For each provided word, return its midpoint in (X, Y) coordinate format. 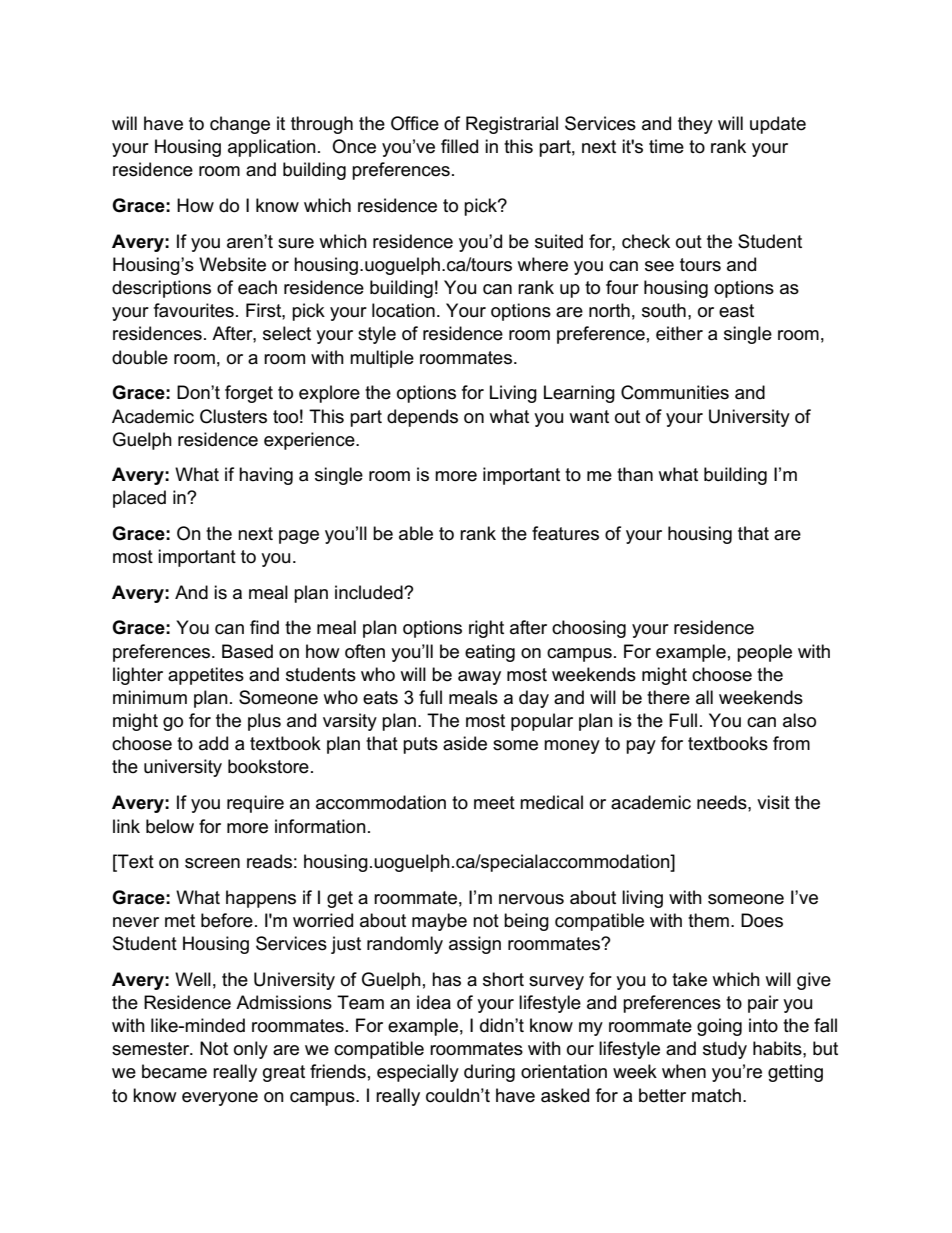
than (635, 474)
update (778, 125)
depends (422, 418)
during (489, 1073)
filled (459, 146)
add (213, 743)
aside (465, 743)
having (266, 476)
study (725, 1050)
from (791, 743)
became (174, 1071)
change (240, 125)
